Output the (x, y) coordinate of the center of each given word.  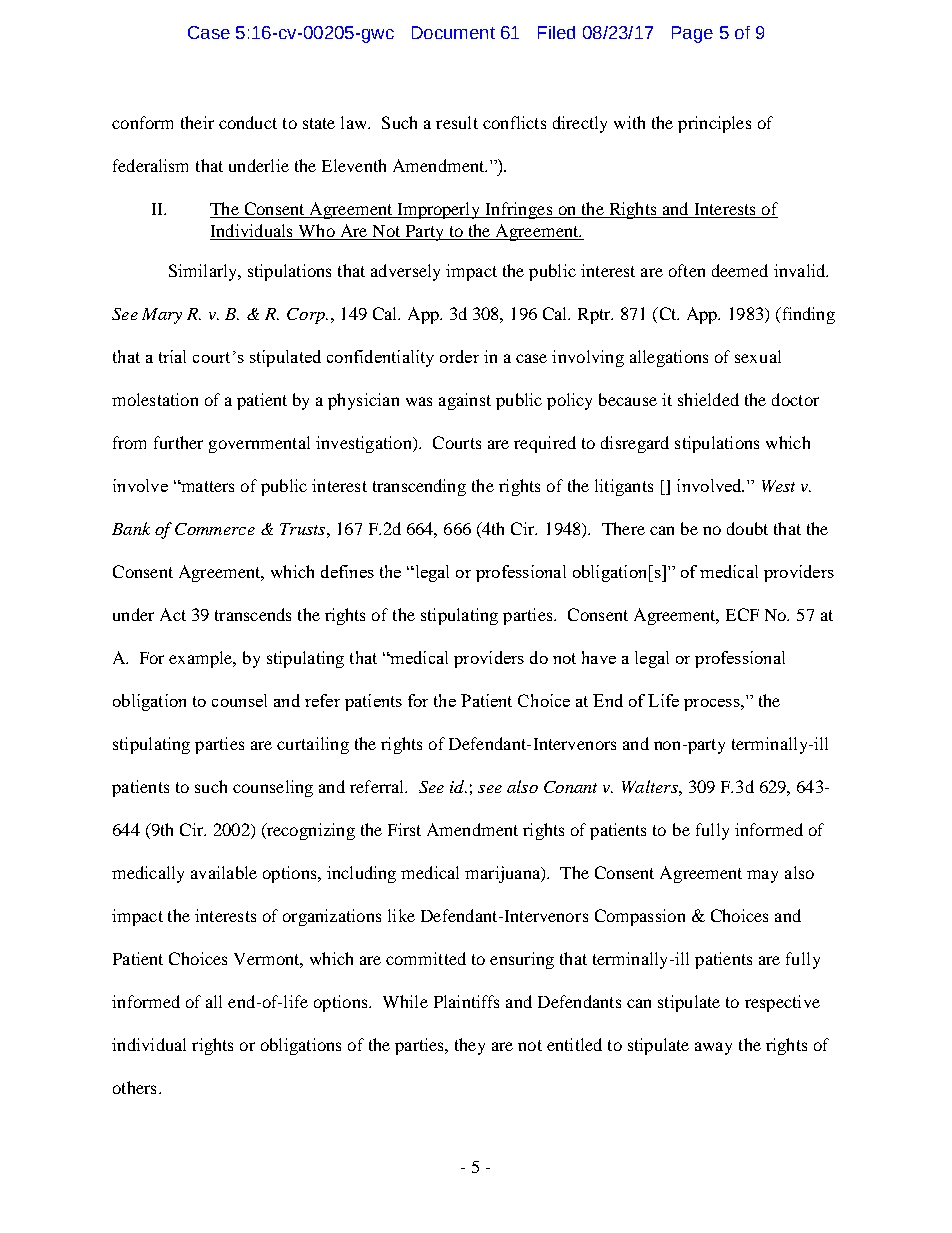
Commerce (215, 529)
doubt (747, 528)
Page (692, 34)
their (197, 122)
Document (453, 32)
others (134, 1087)
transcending (419, 487)
